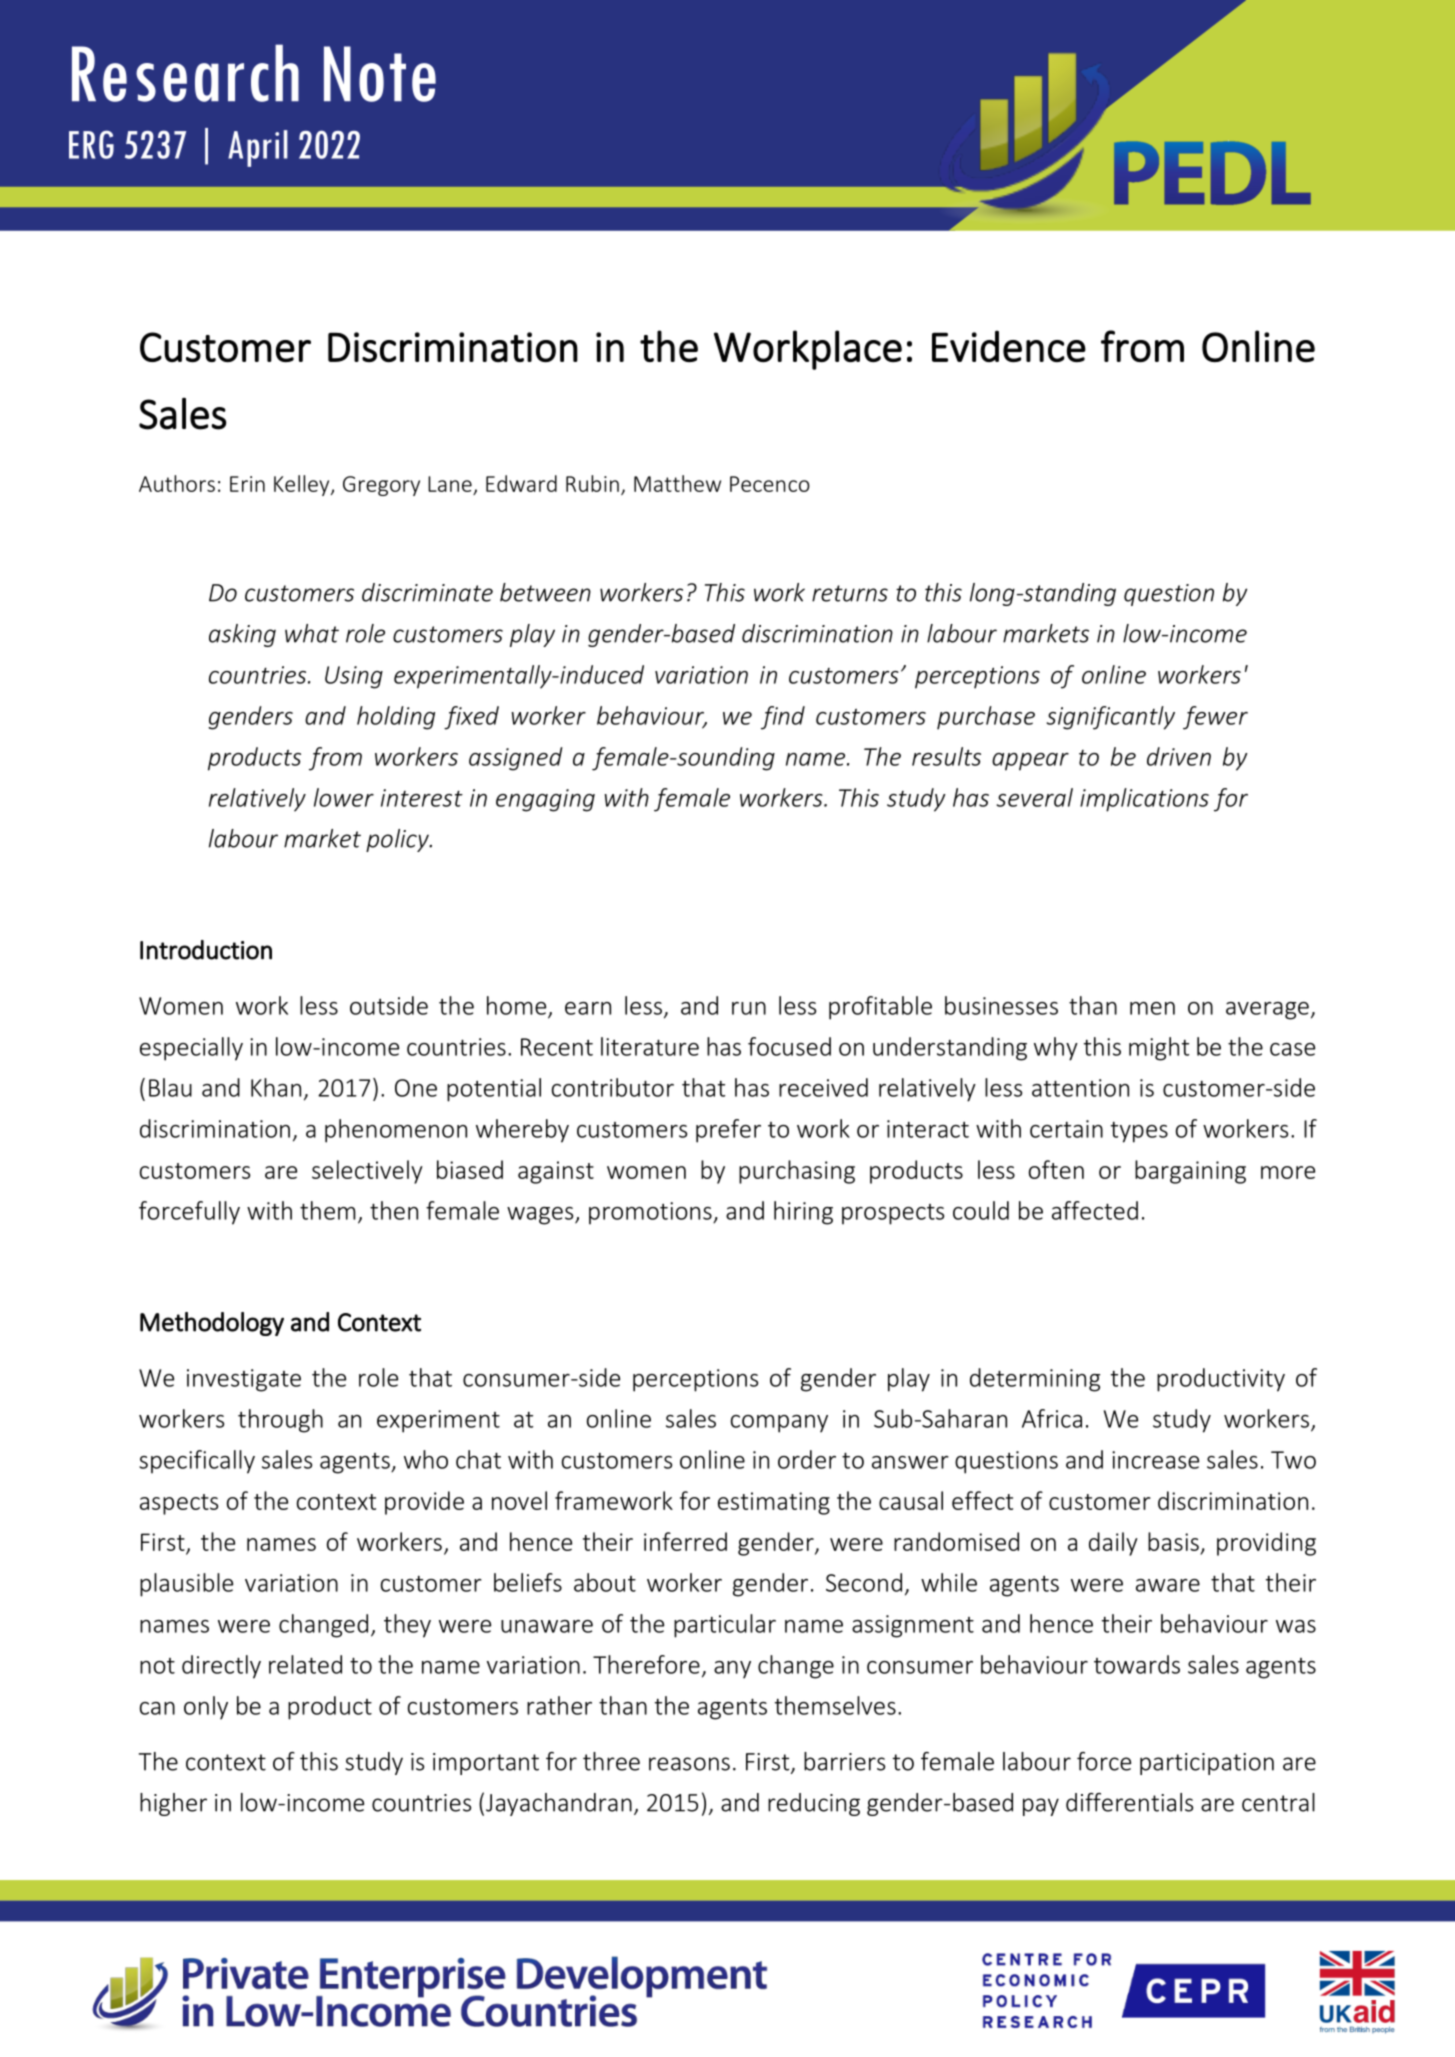  Describe the element at coordinates (185, 73) in the screenshot. I see `Research` at that location.
